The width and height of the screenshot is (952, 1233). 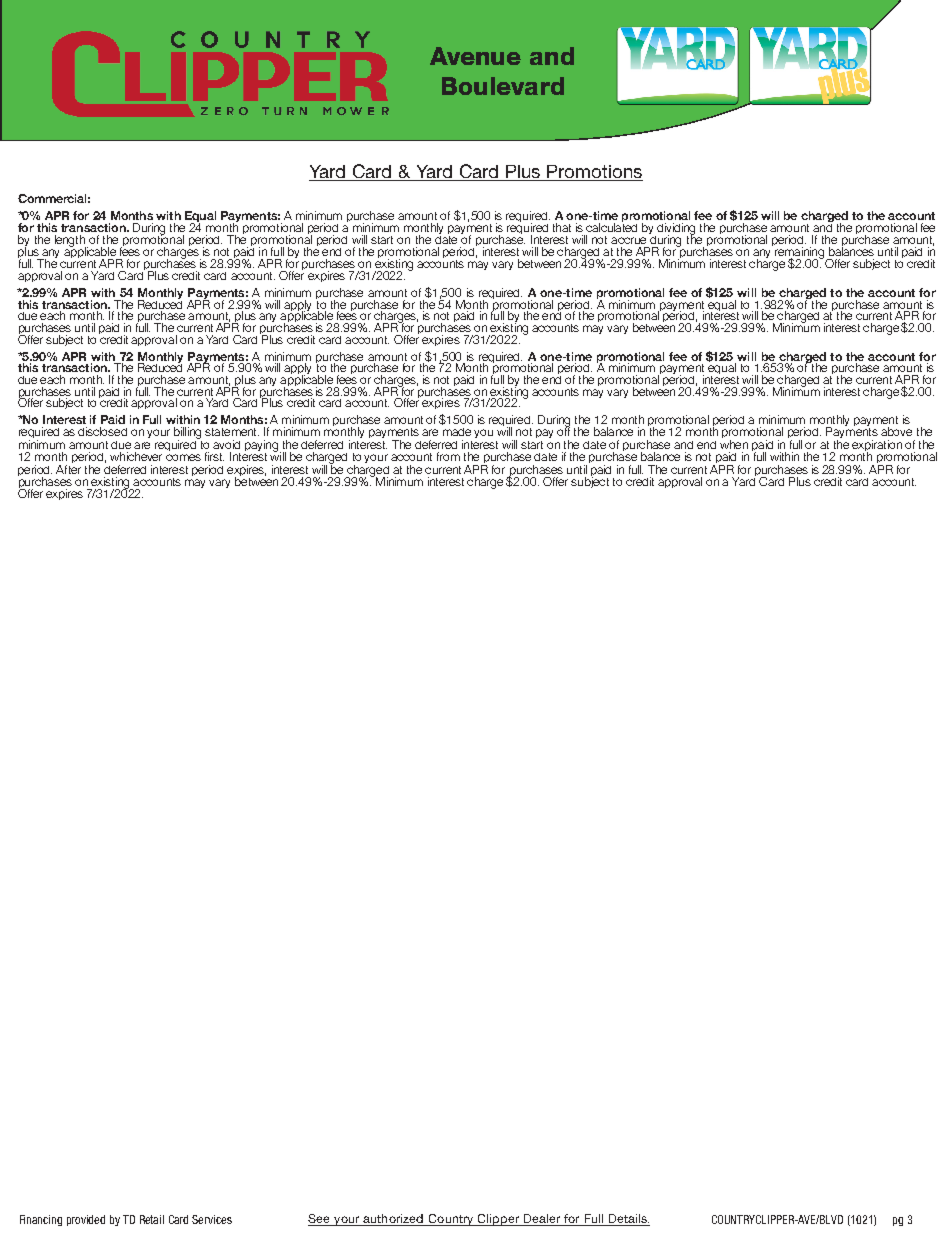 What do you see at coordinates (503, 86) in the screenshot?
I see `Boulevard` at bounding box center [503, 86].
